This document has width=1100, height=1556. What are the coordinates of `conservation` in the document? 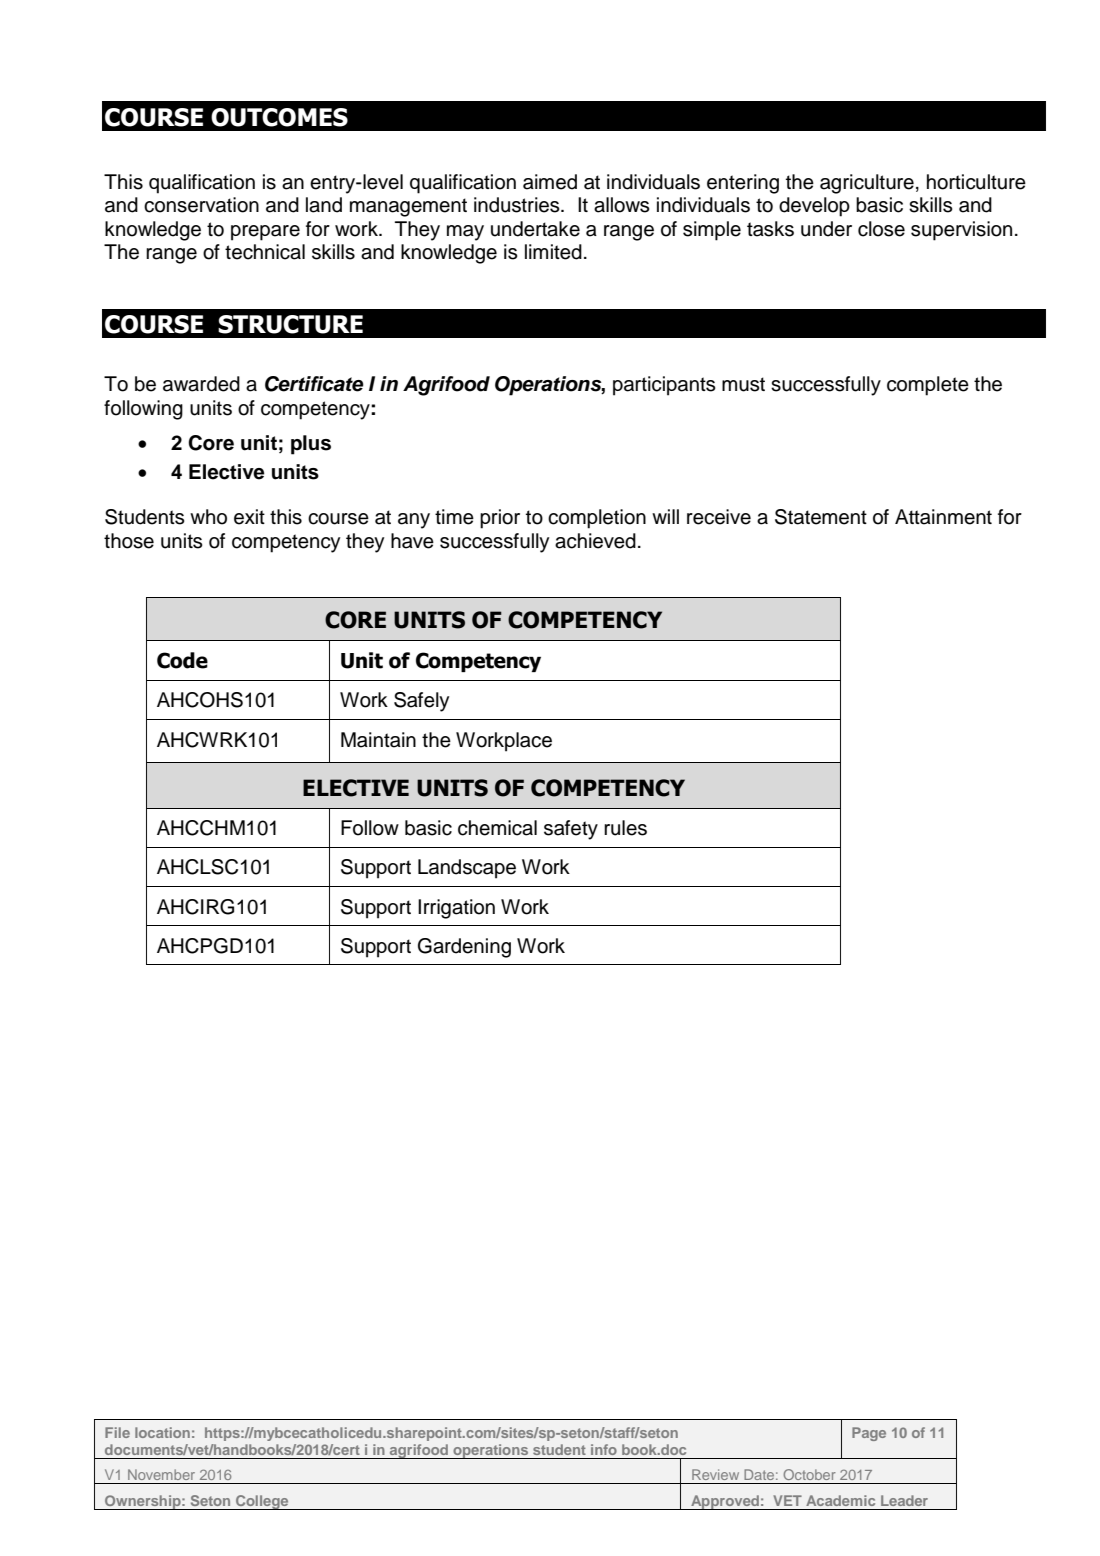 It's located at (201, 205).
